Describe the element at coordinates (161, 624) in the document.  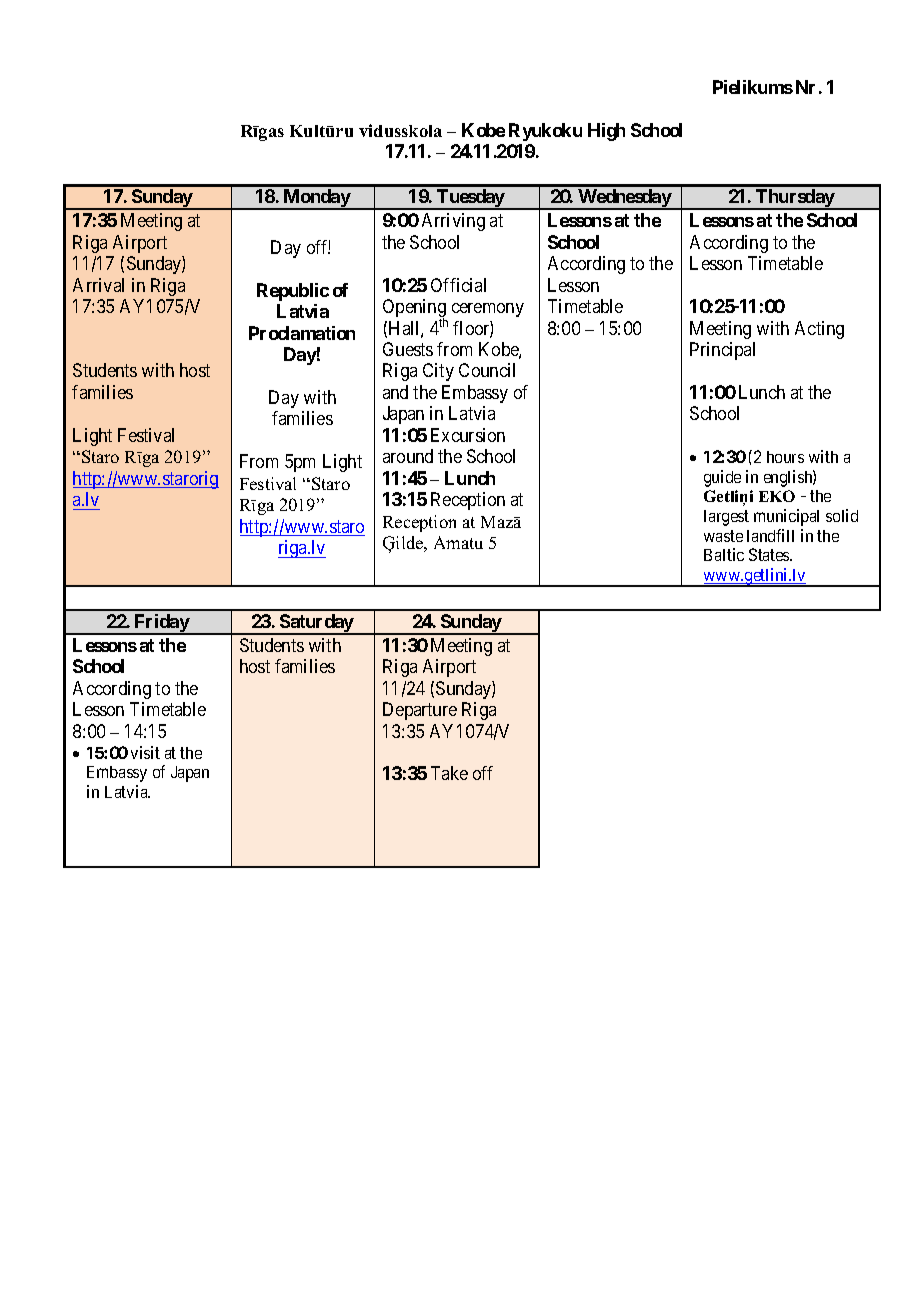
I see `Friday` at that location.
